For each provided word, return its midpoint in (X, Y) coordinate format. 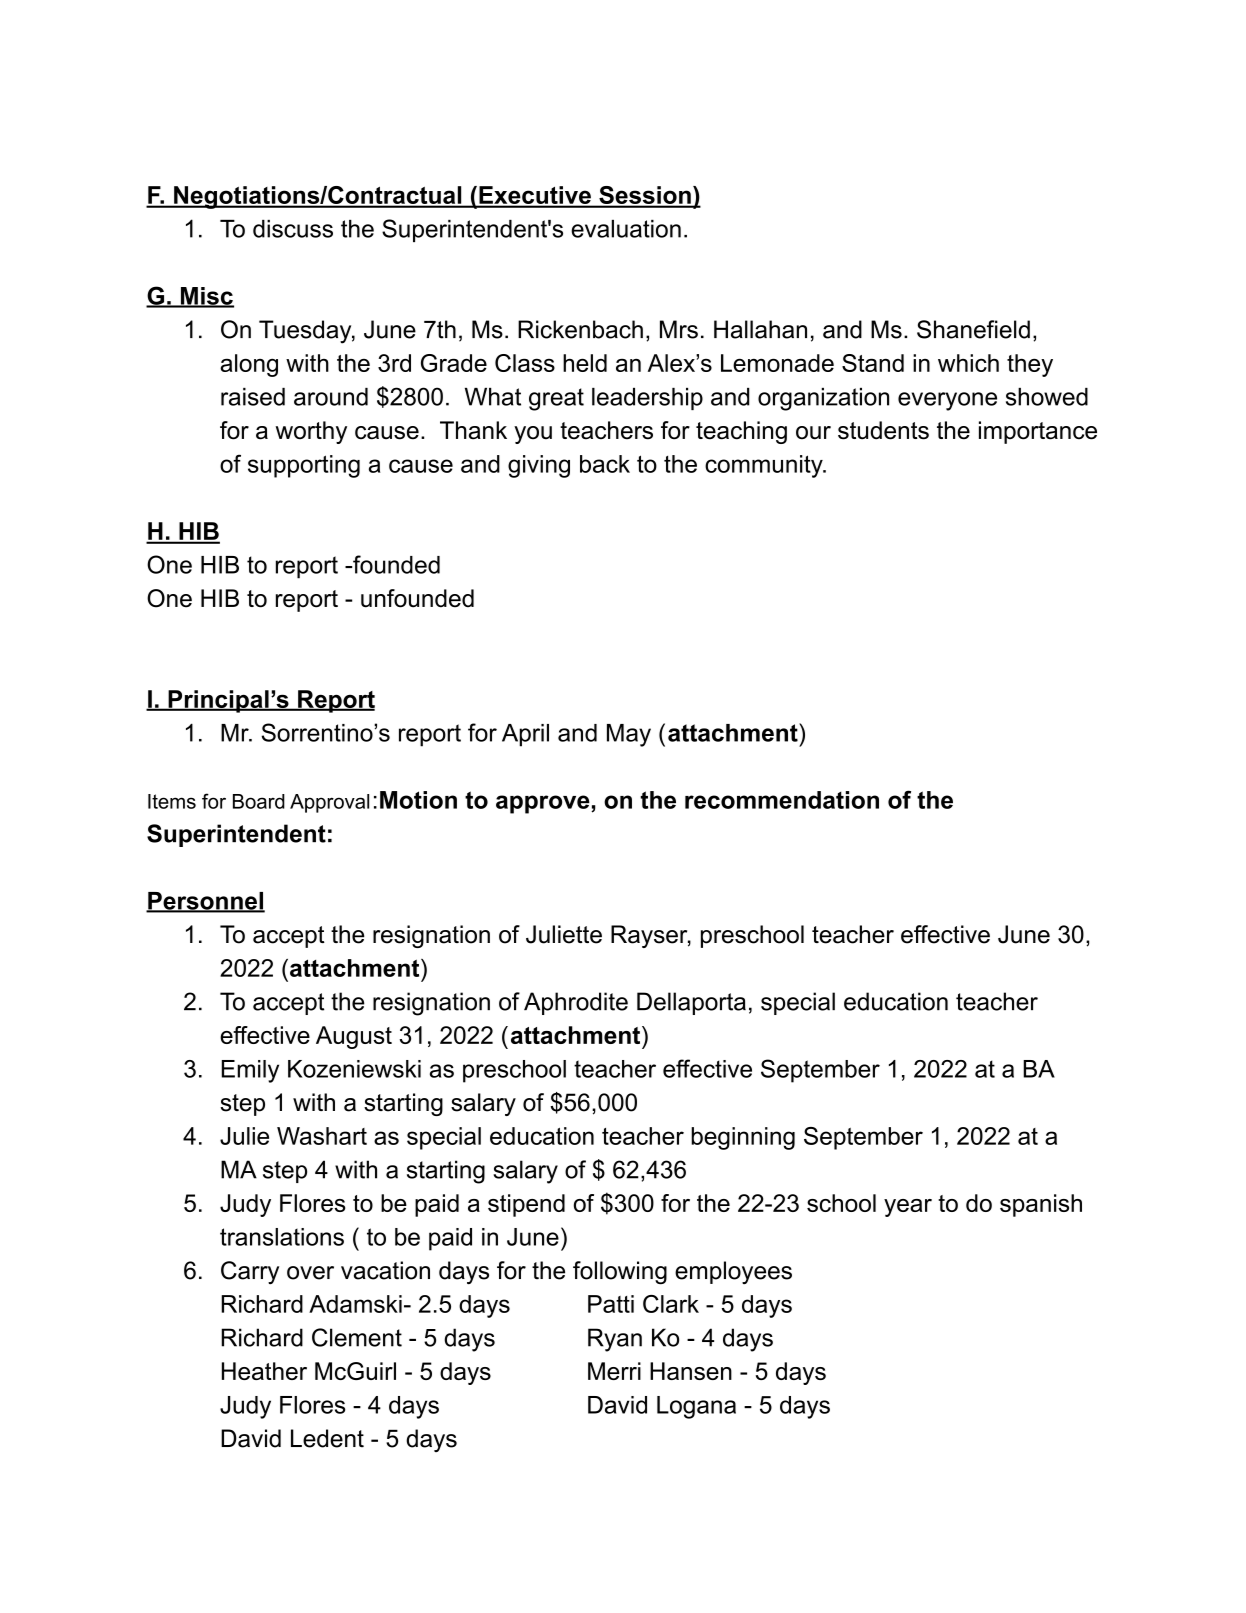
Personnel (205, 902)
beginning (743, 1138)
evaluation (626, 229)
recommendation (782, 800)
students (883, 430)
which (968, 363)
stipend (526, 1205)
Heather (264, 1371)
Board (259, 801)
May (629, 735)
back (605, 464)
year (908, 1208)
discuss (293, 229)
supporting (304, 466)
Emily (250, 1071)
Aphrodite (576, 1003)
